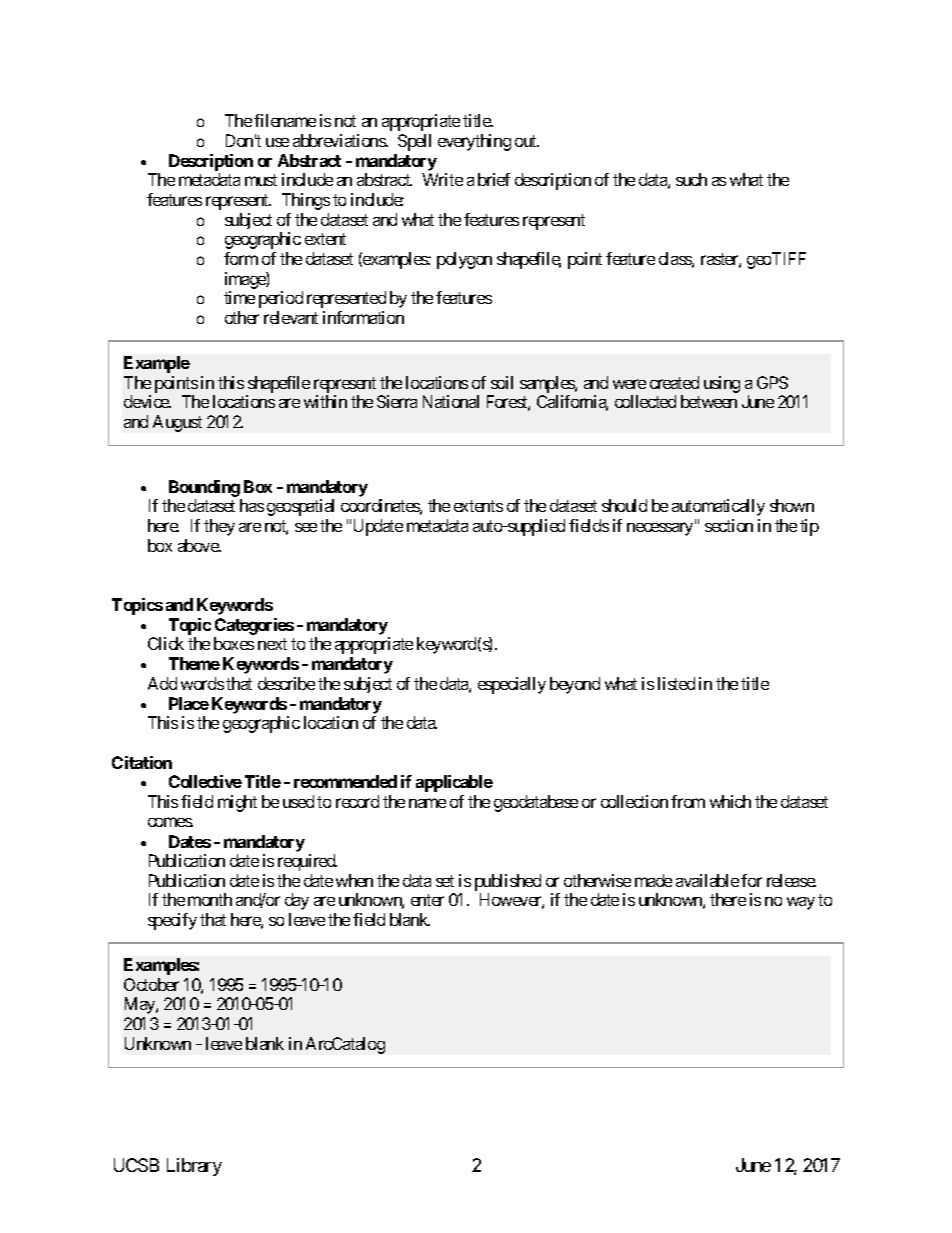 The height and width of the screenshot is (1233, 952). I want to click on soil, so click(502, 382).
